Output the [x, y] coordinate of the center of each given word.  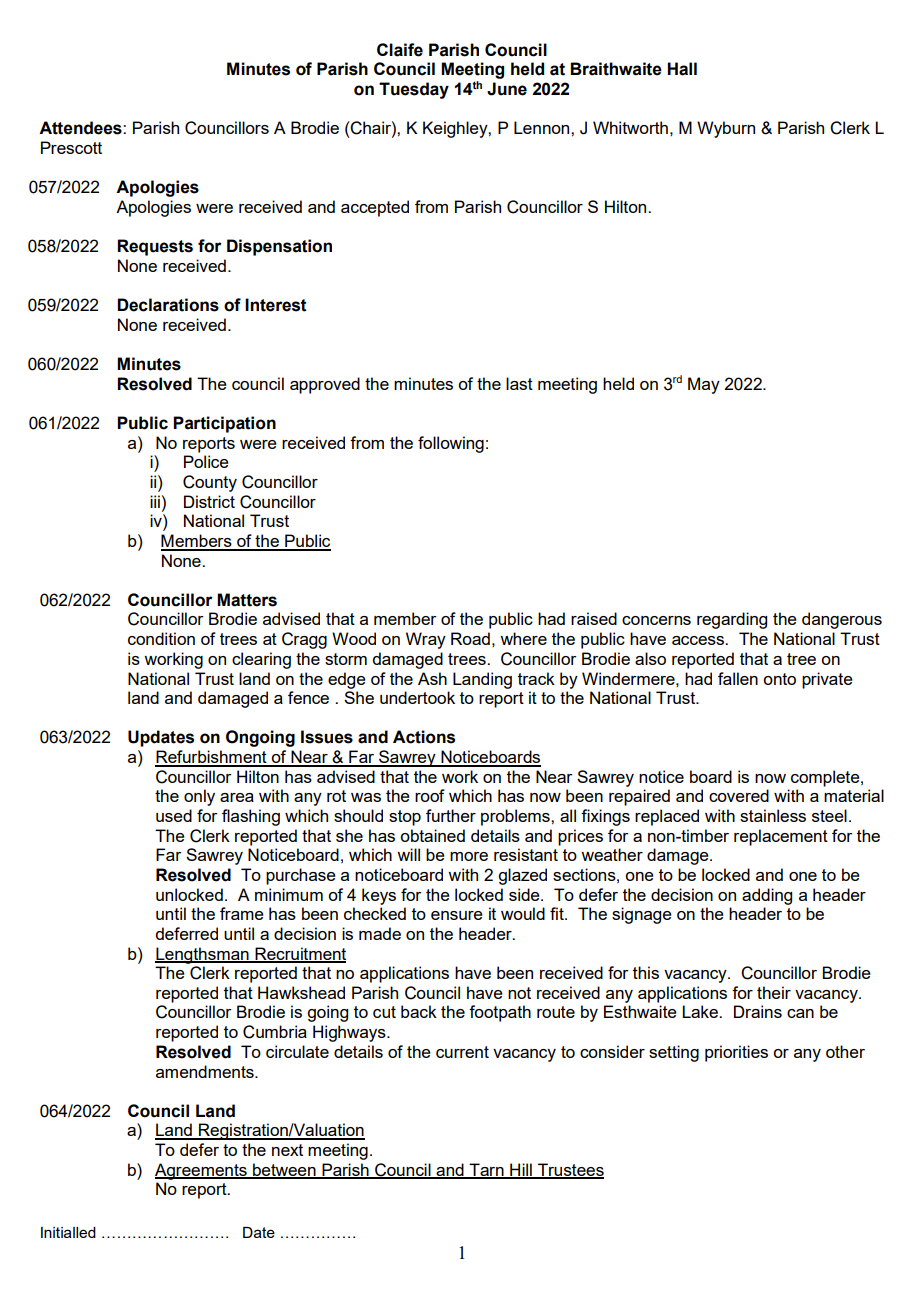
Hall [682, 69]
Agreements [202, 1171]
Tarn [486, 1170]
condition [161, 638]
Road [470, 638]
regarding [732, 620]
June [507, 89]
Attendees [81, 128]
